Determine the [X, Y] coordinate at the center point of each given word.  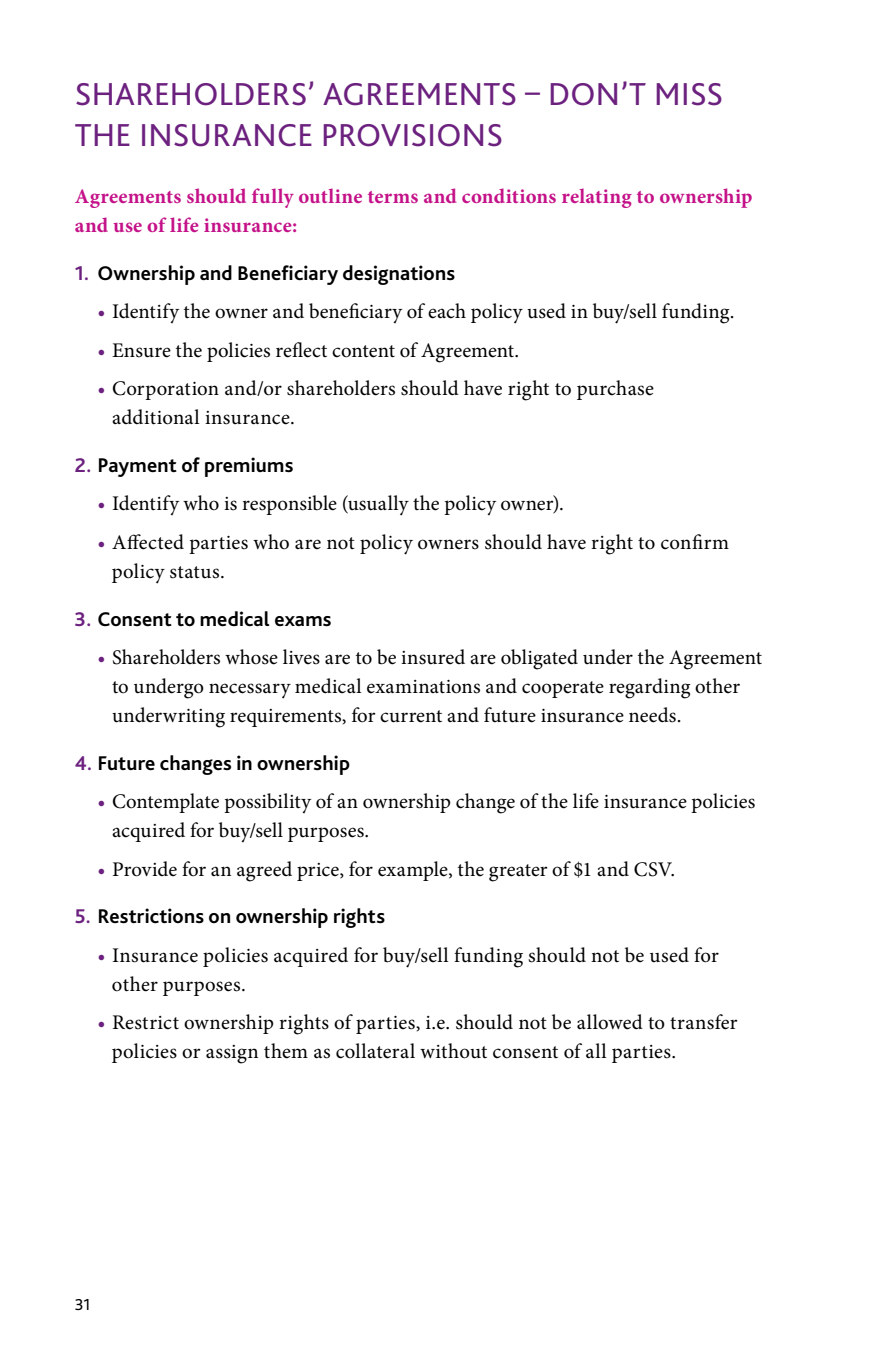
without [453, 1051]
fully [273, 198]
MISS [689, 94]
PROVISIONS [412, 135]
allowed [610, 1022]
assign [232, 1054]
